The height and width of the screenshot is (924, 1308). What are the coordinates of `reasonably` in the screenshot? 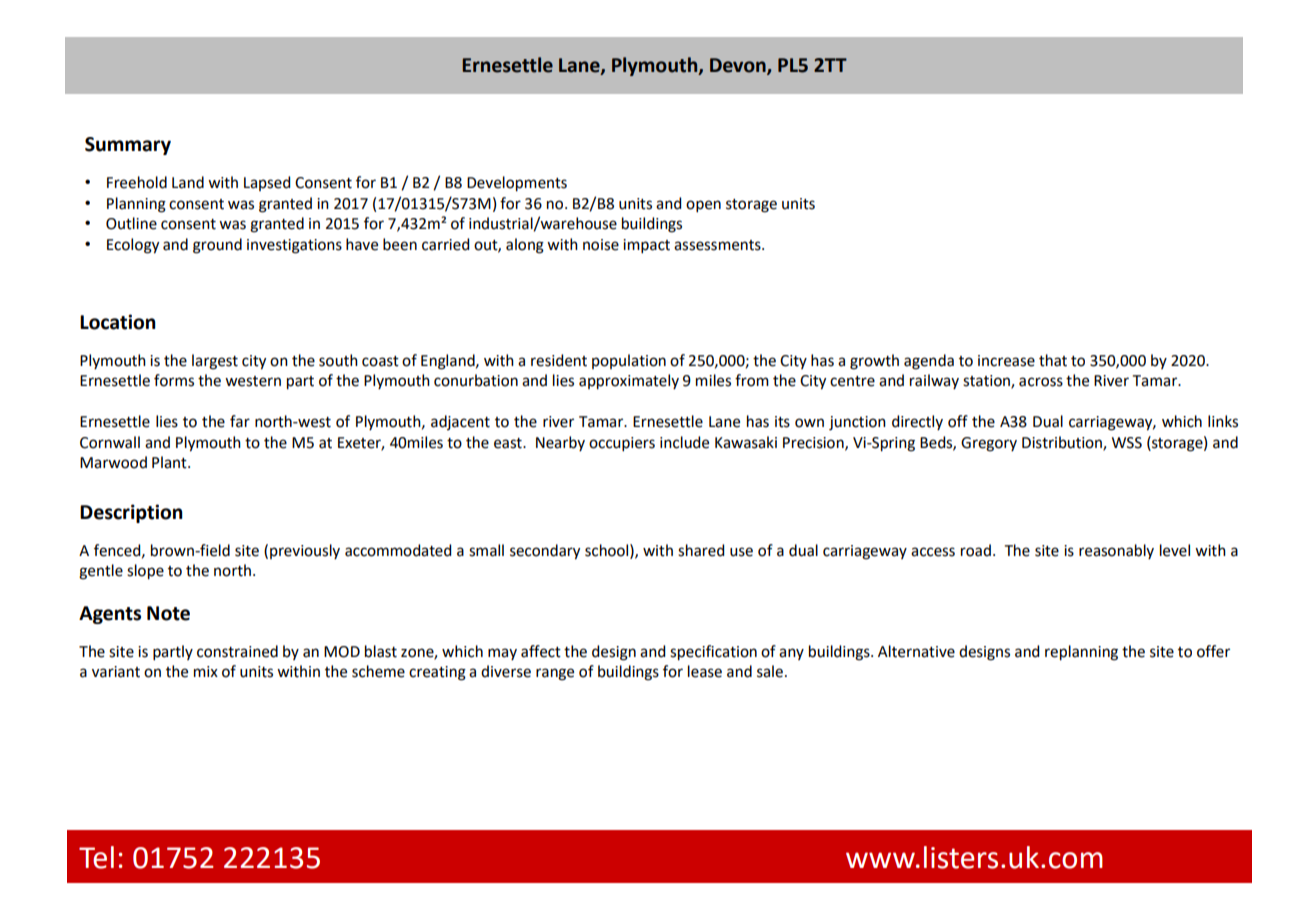 It's located at (1116, 551).
